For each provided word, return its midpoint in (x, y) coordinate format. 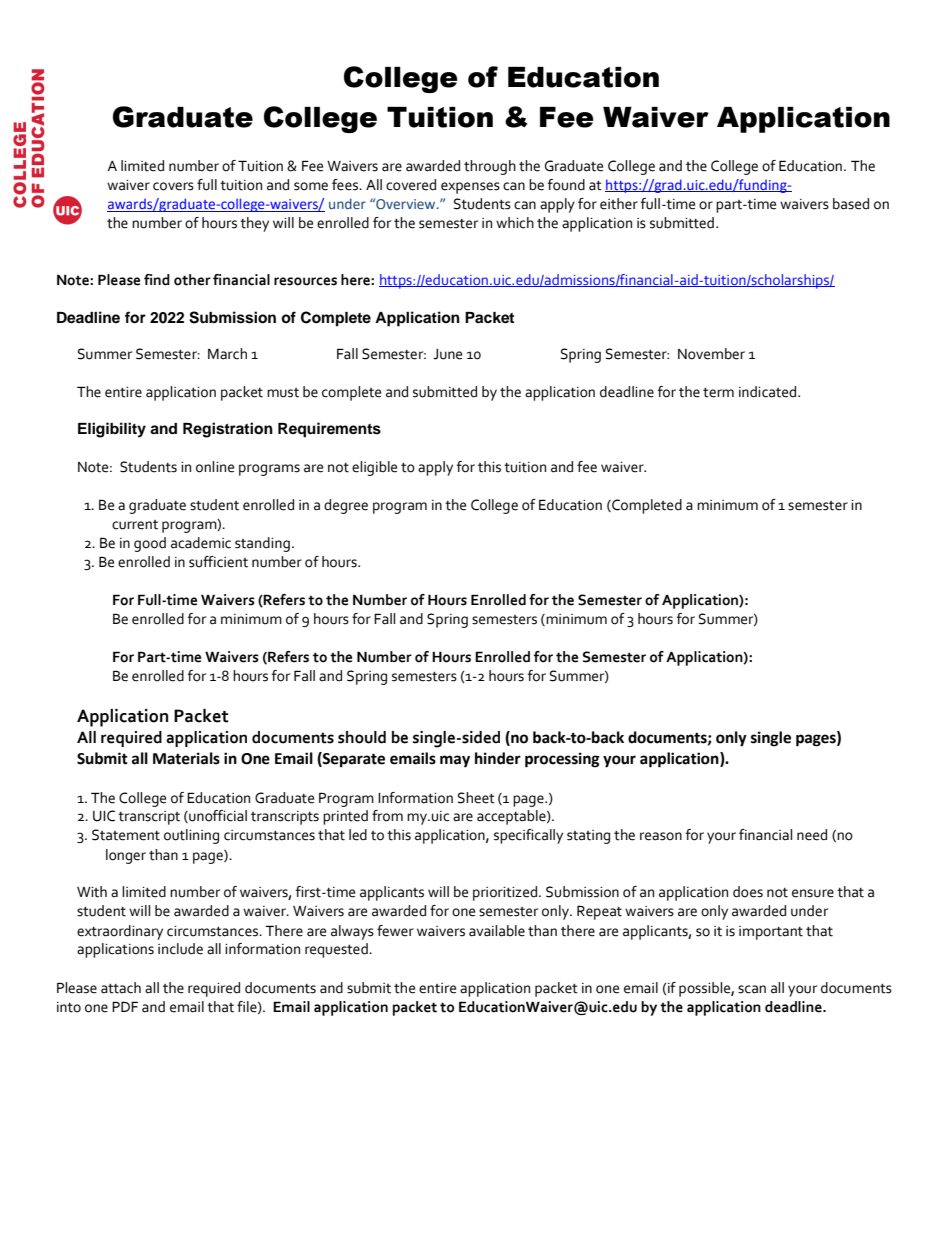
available (497, 931)
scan (752, 989)
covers (173, 186)
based (851, 204)
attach (121, 988)
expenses (470, 188)
